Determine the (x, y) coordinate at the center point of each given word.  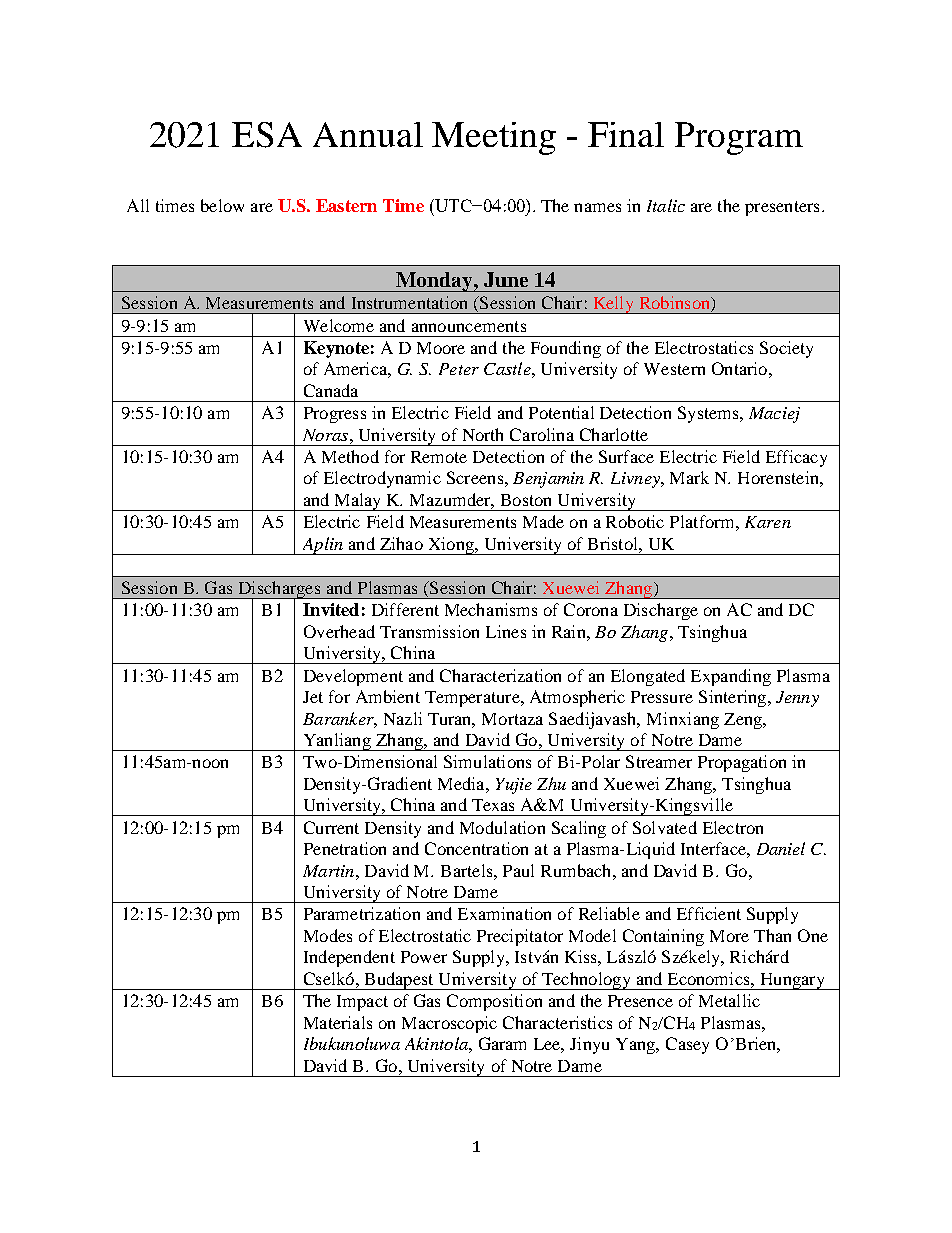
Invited (331, 609)
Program (739, 138)
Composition (494, 1002)
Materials (338, 1022)
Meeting (494, 138)
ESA (267, 135)
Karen (768, 522)
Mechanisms (491, 609)
